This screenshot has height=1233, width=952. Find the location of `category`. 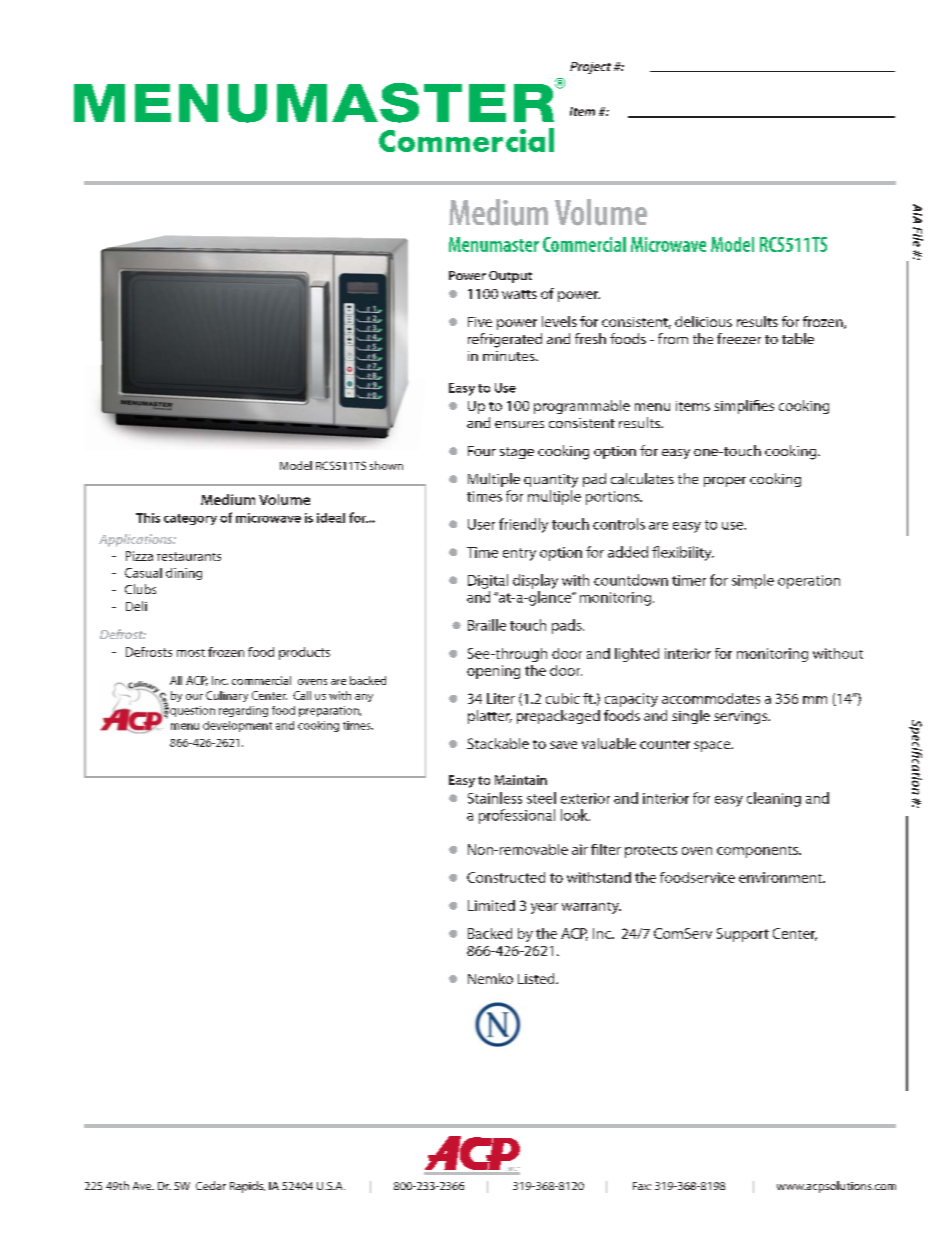

category is located at coordinates (190, 519).
